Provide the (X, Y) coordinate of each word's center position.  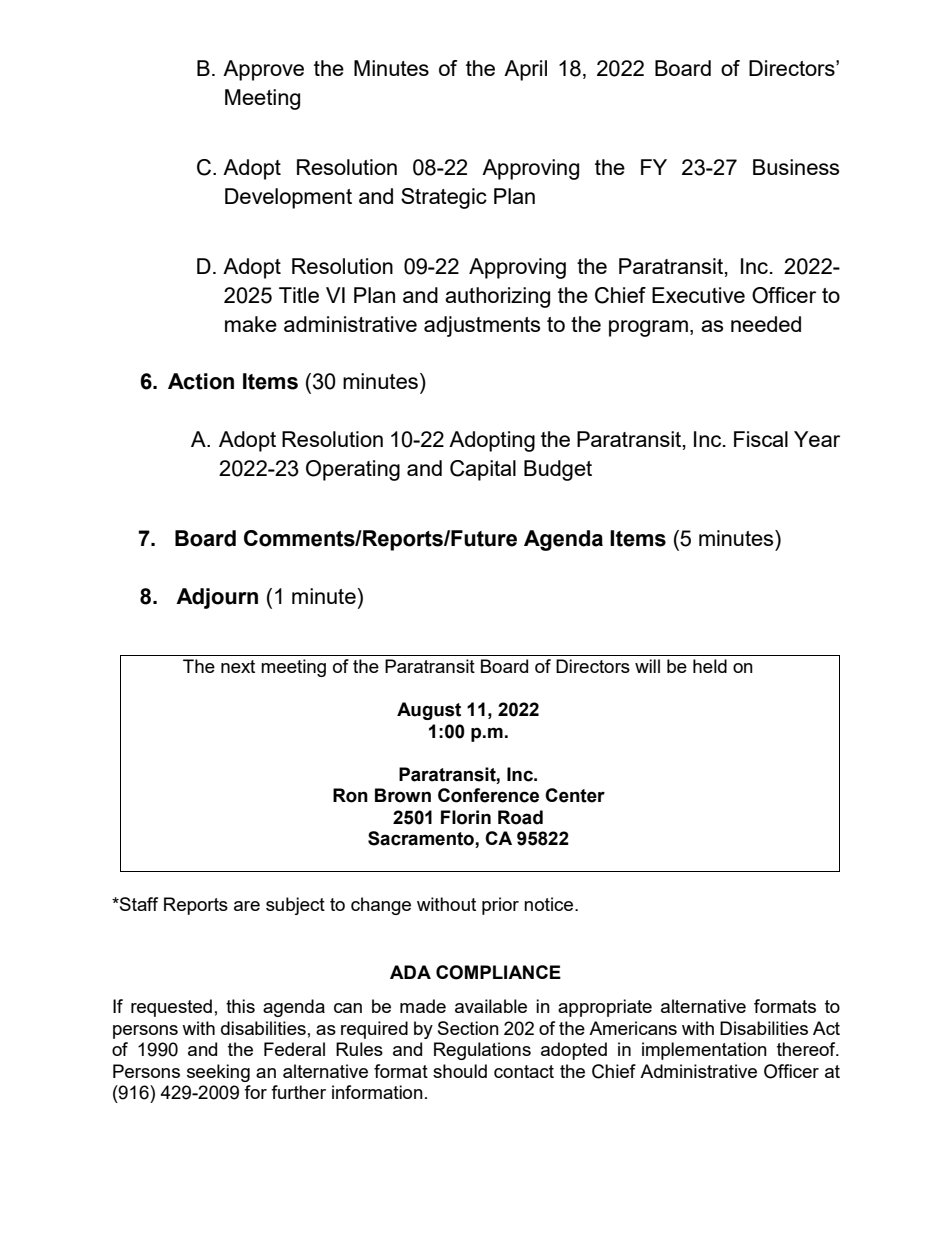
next (238, 666)
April (525, 70)
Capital (483, 470)
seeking (218, 1073)
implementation (704, 1051)
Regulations (482, 1051)
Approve (263, 70)
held (710, 666)
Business (796, 167)
